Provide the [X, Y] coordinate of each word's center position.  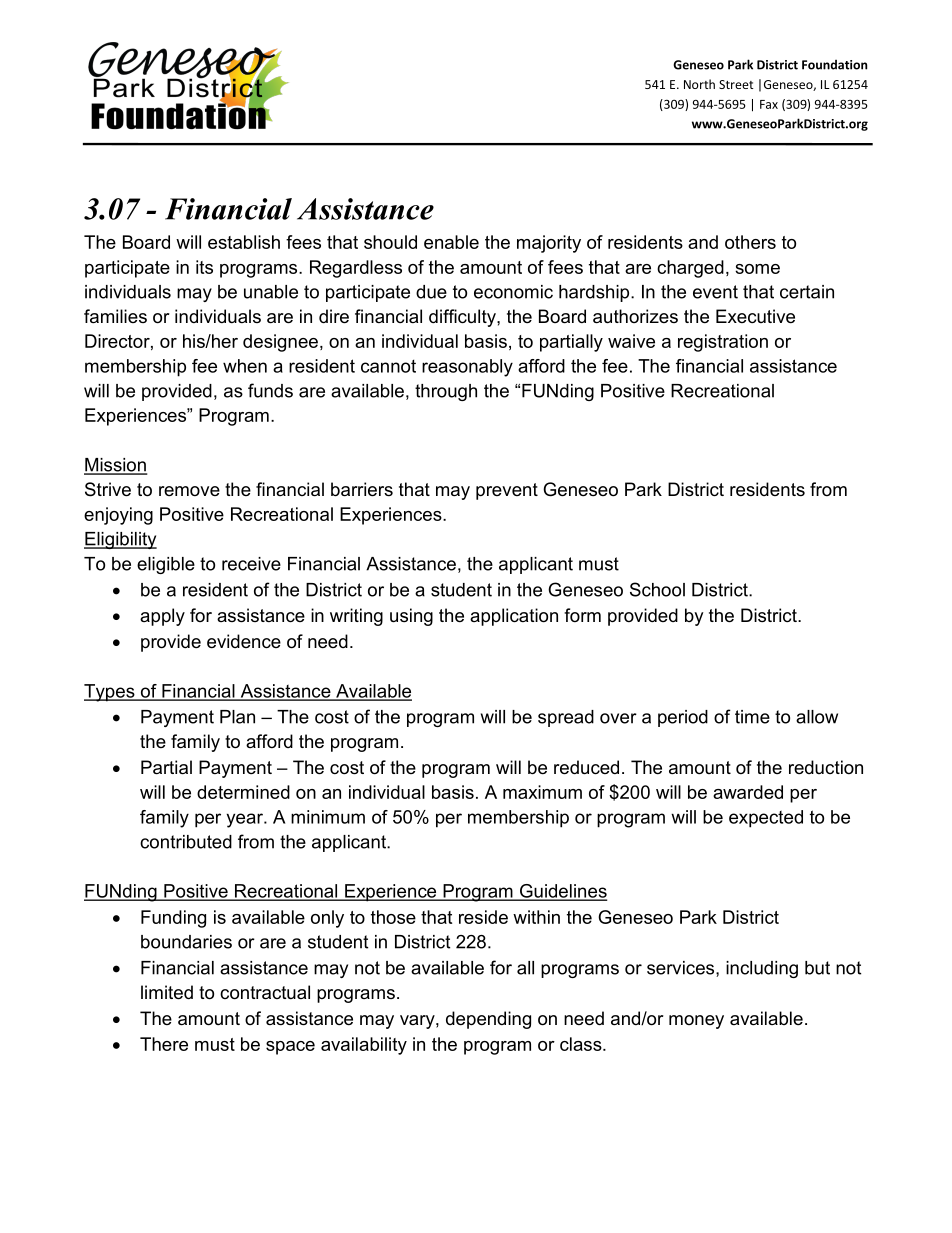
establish [244, 242]
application [514, 617]
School [657, 589]
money [696, 1022]
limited [167, 992]
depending [488, 1020]
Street [736, 84]
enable [451, 242]
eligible [166, 565]
